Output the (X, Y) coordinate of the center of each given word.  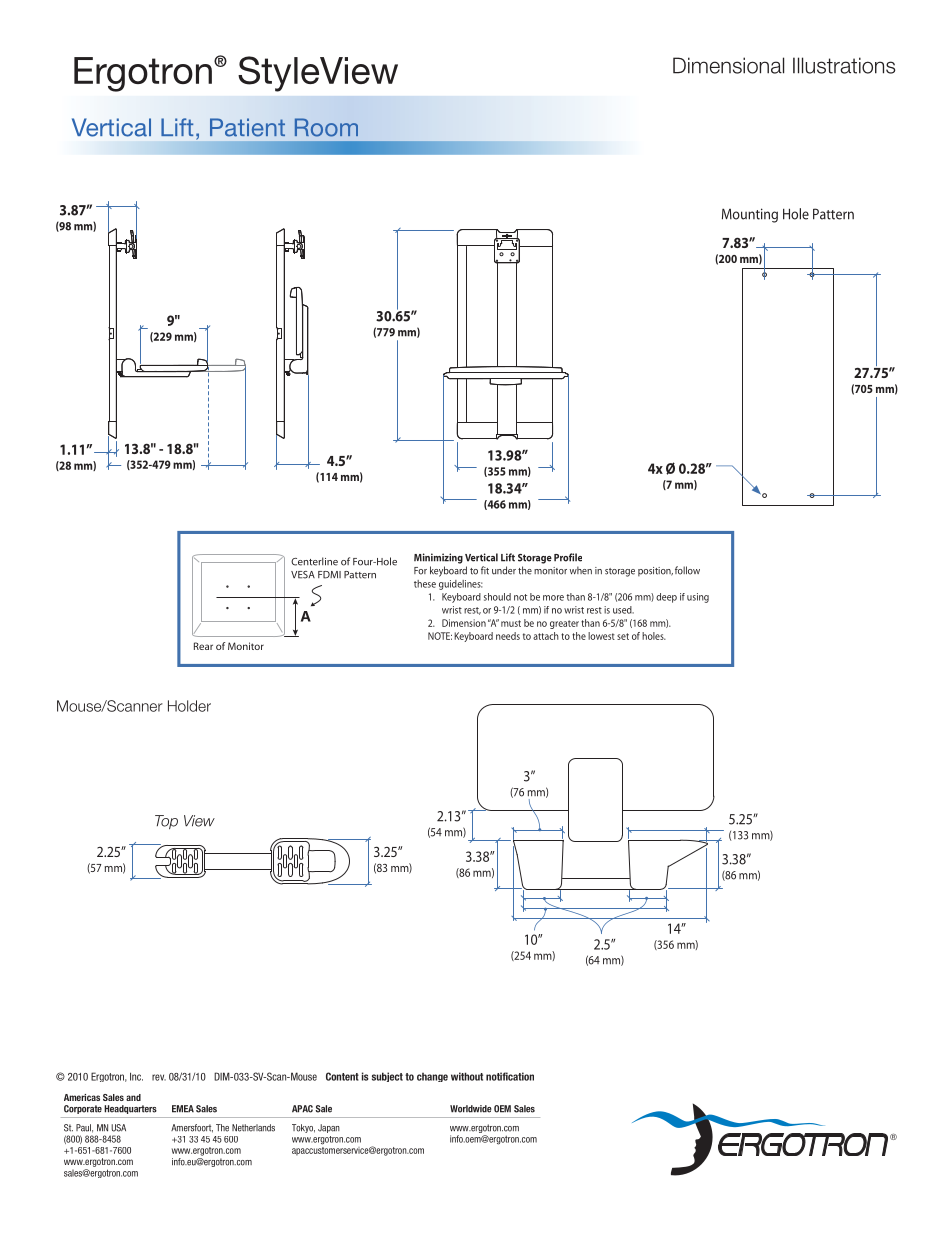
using (698, 598)
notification (510, 1076)
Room (326, 127)
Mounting (750, 215)
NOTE (440, 636)
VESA (303, 575)
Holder (189, 706)
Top (166, 822)
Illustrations (844, 65)
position (655, 571)
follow (687, 570)
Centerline (314, 561)
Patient (247, 127)
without (467, 1076)
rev (159, 1077)
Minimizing (438, 558)
